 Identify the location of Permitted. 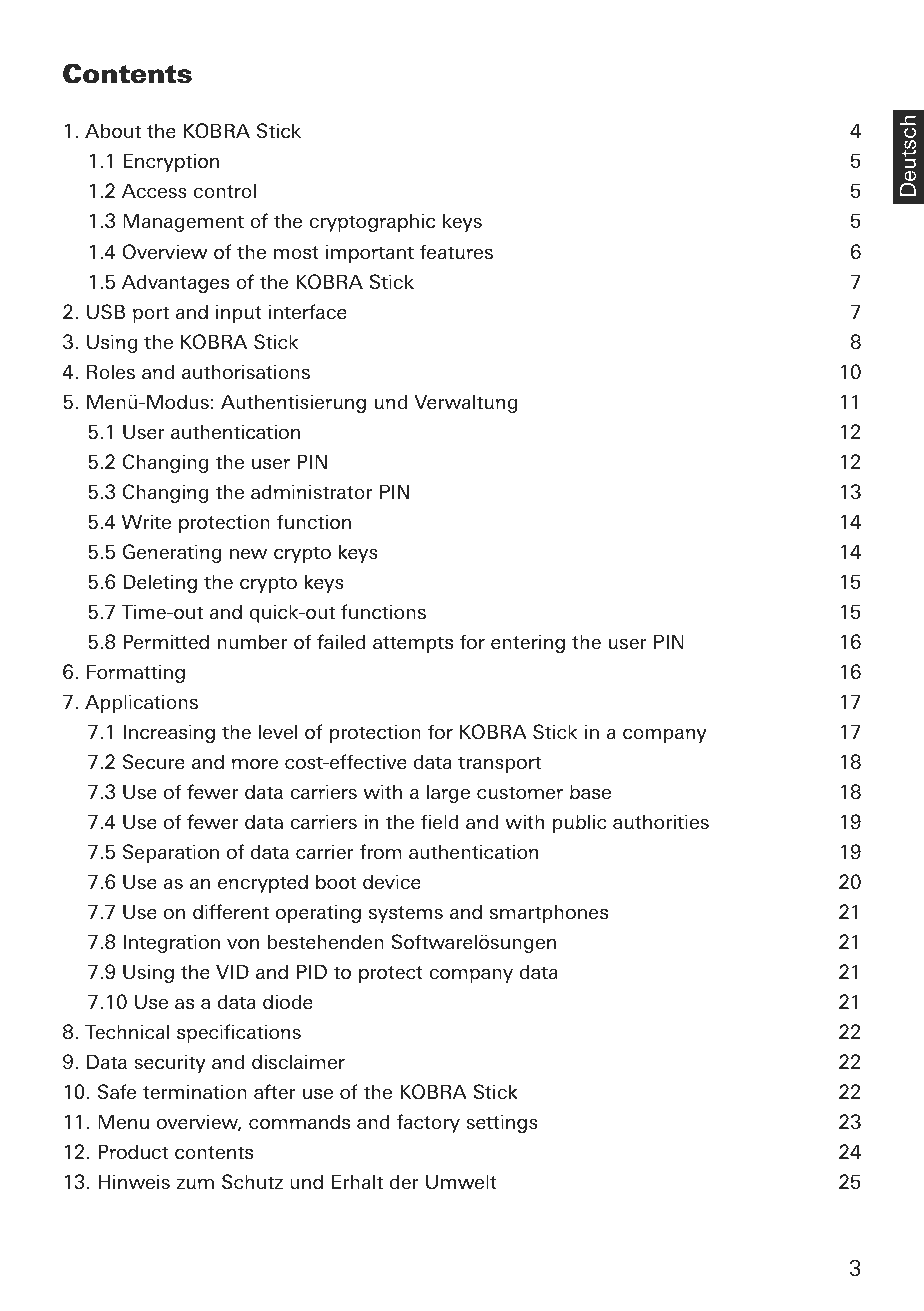
(166, 641).
